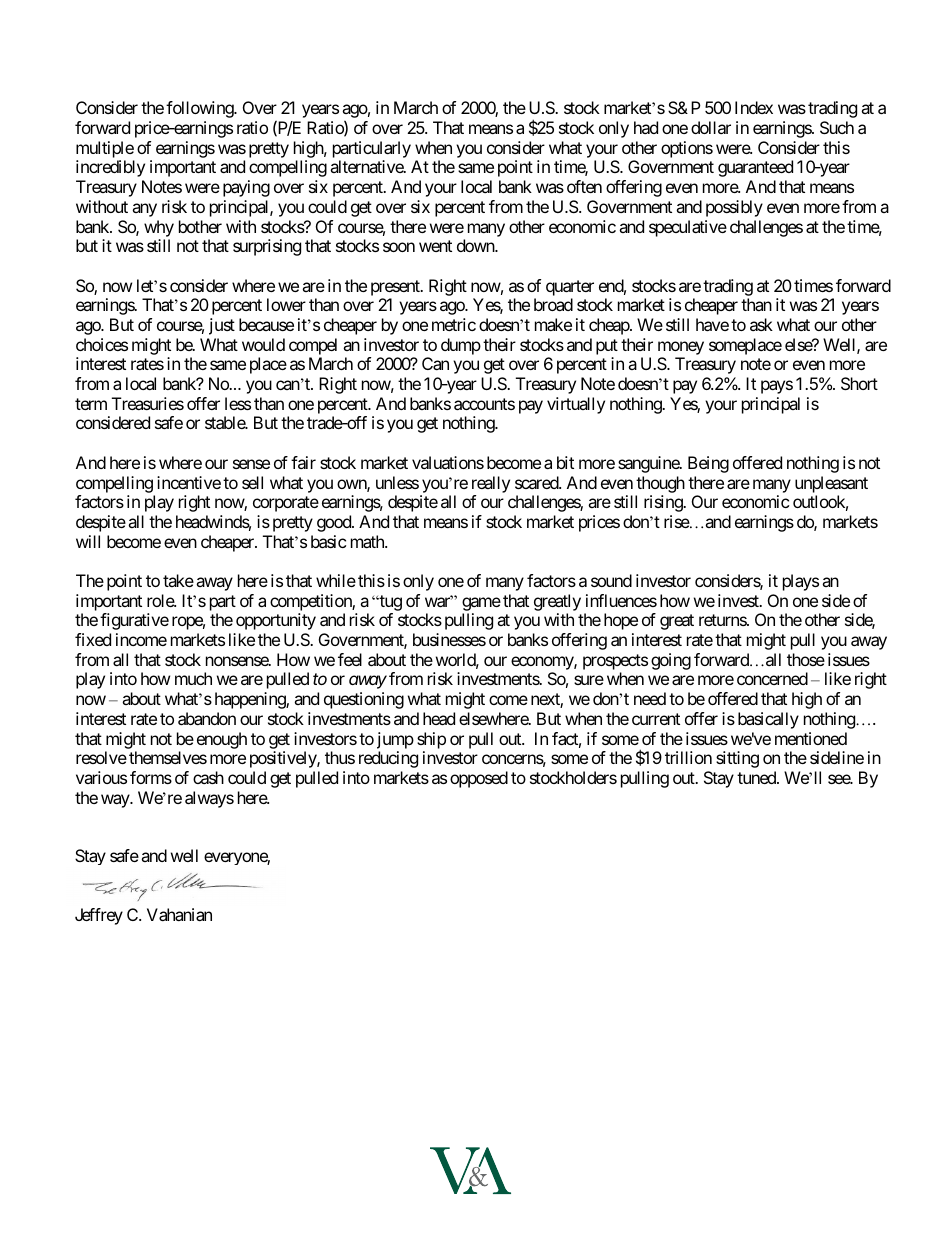 The height and width of the image is (1233, 952). Describe the element at coordinates (207, 718) in the image. I see `abandon` at that location.
